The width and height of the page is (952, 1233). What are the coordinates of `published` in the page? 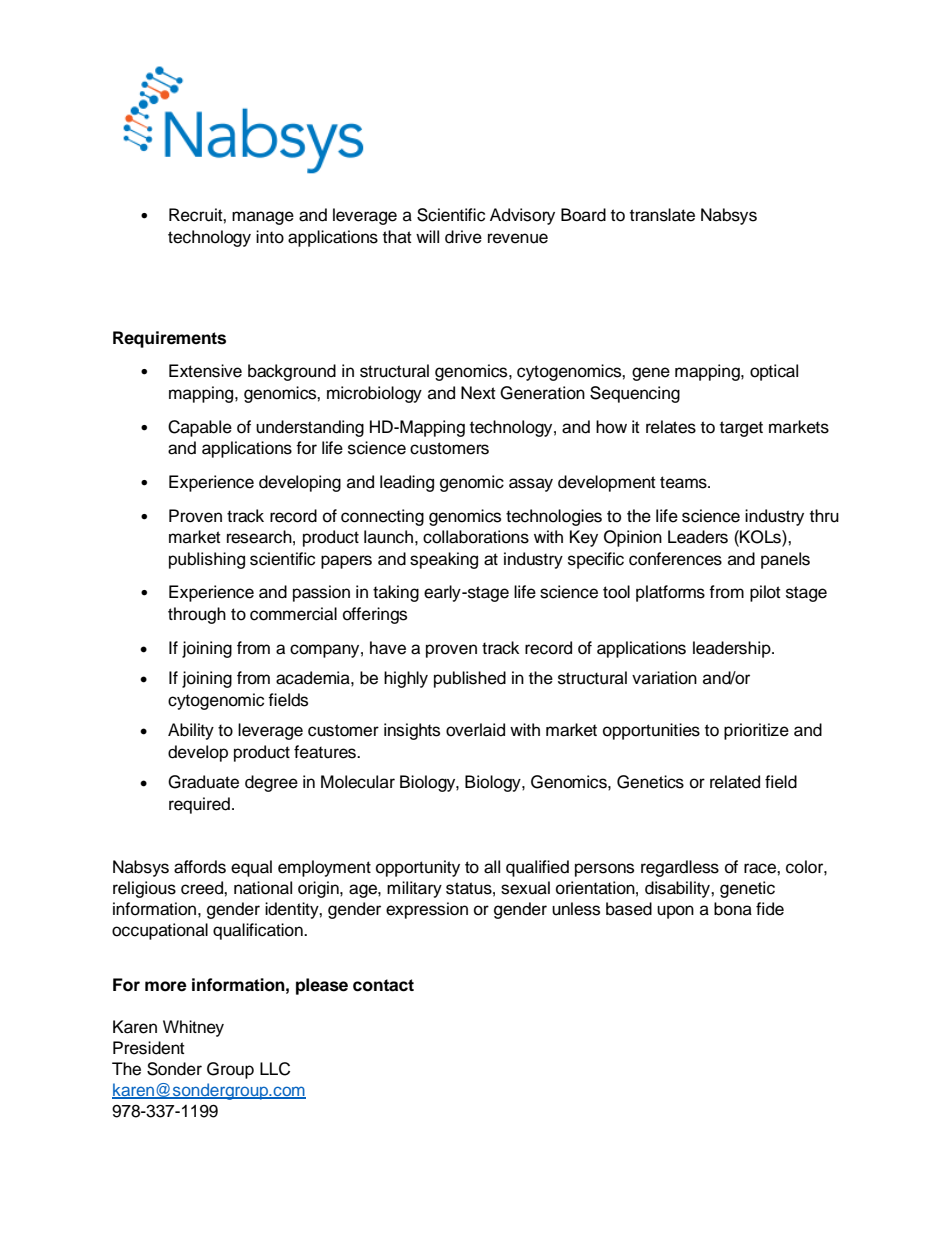 It's located at (470, 679).
